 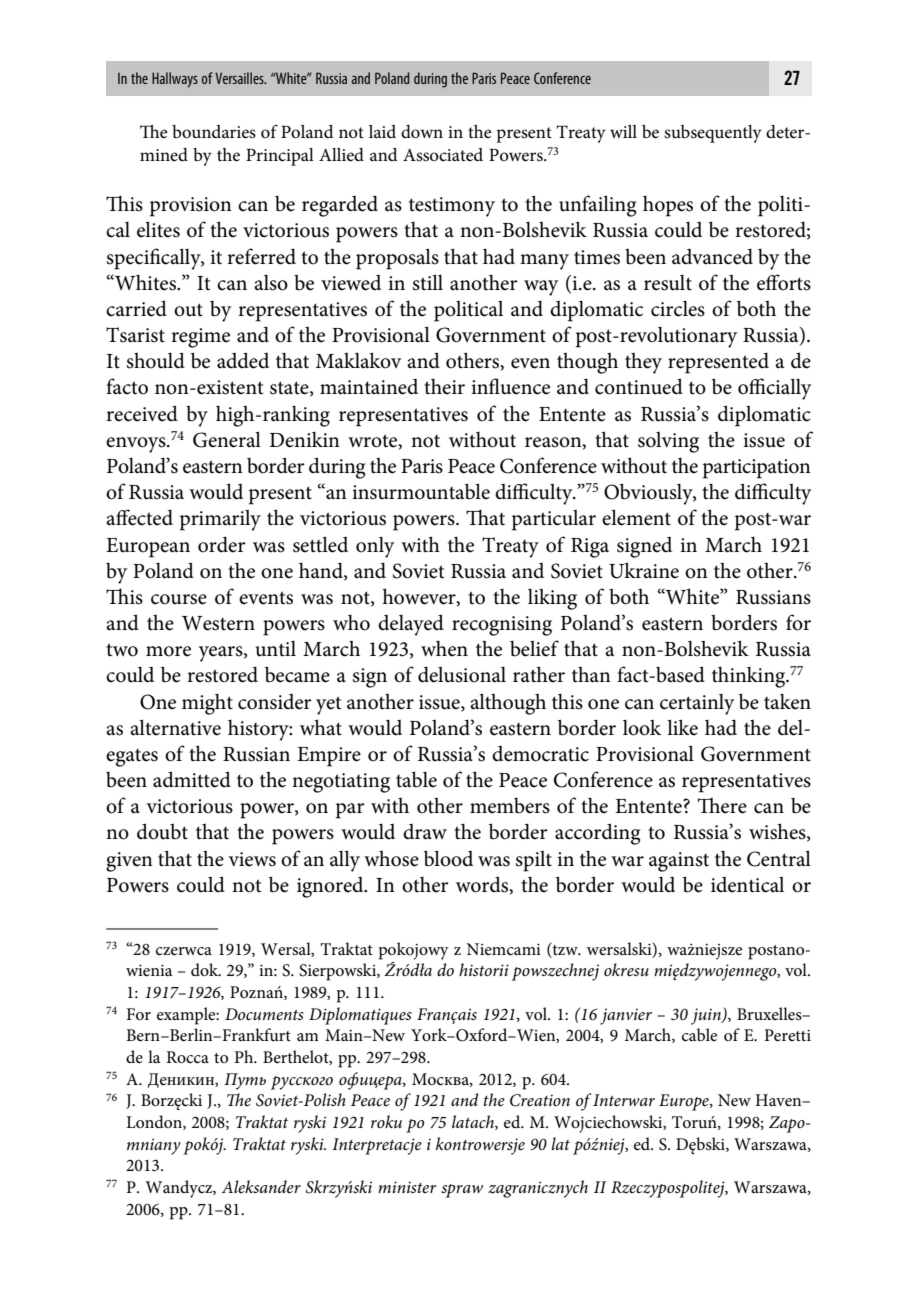 I want to click on admitted, so click(x=192, y=779).
